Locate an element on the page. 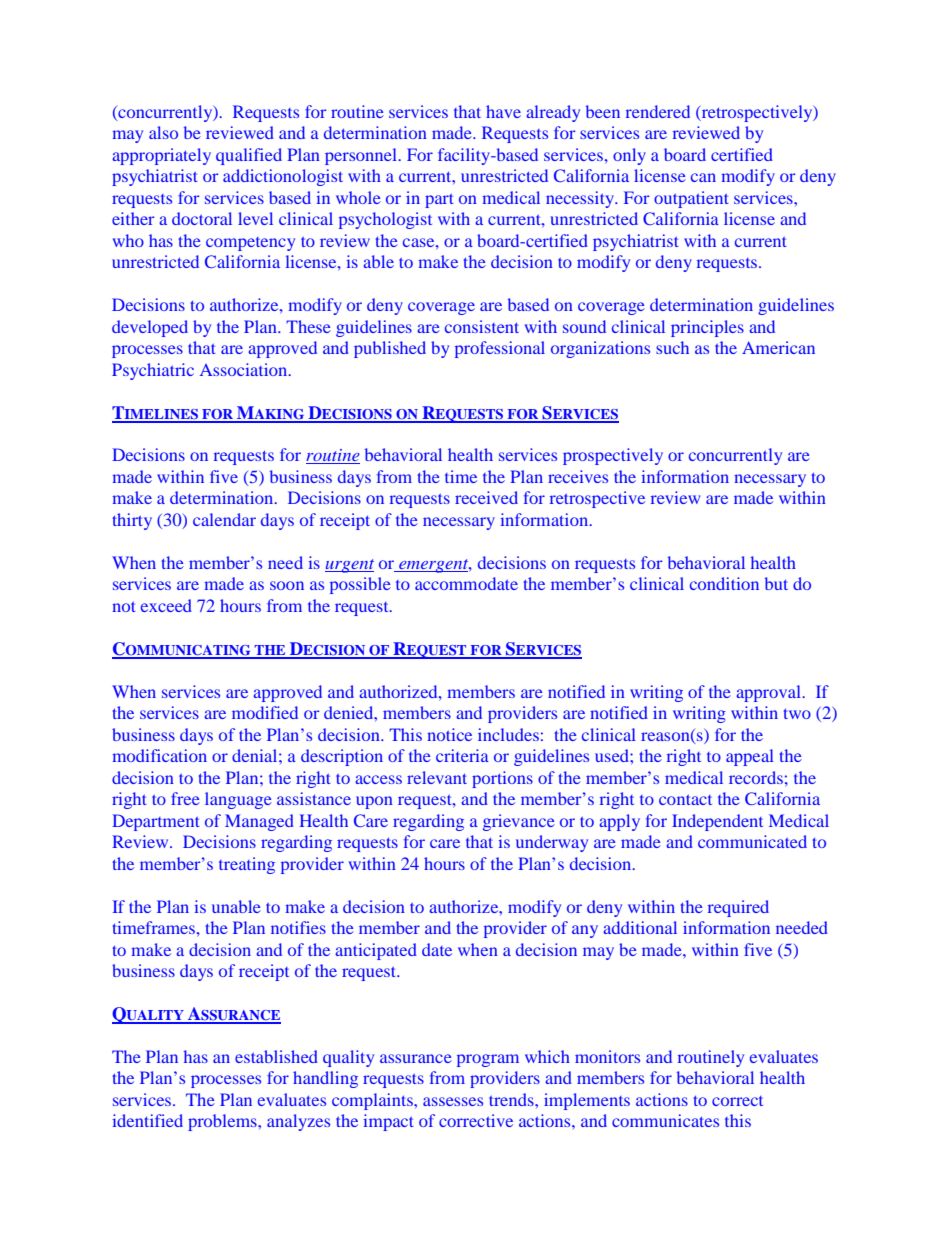 The height and width of the image is (1233, 952). Association is located at coordinates (245, 369).
